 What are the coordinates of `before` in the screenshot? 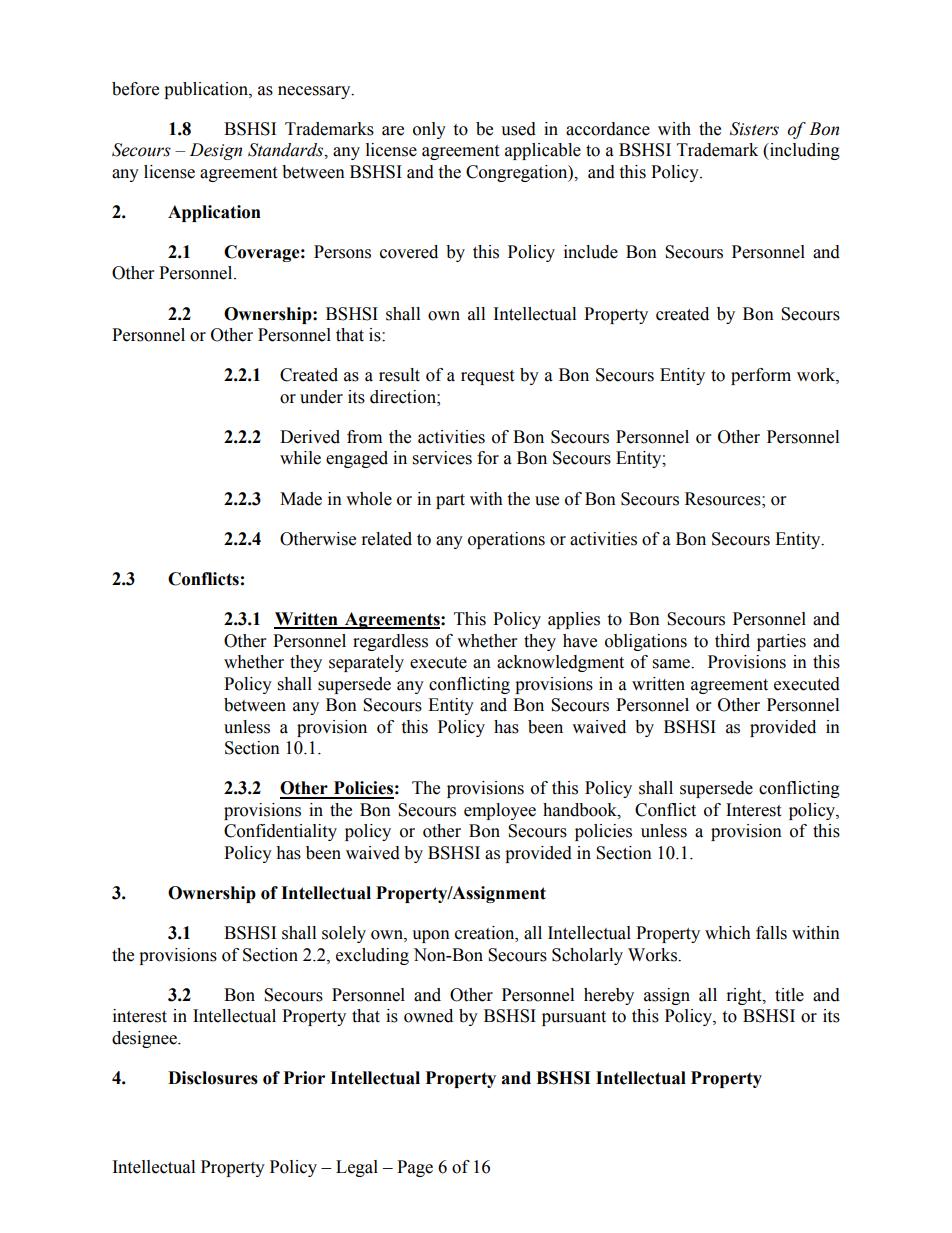 It's located at (135, 89).
